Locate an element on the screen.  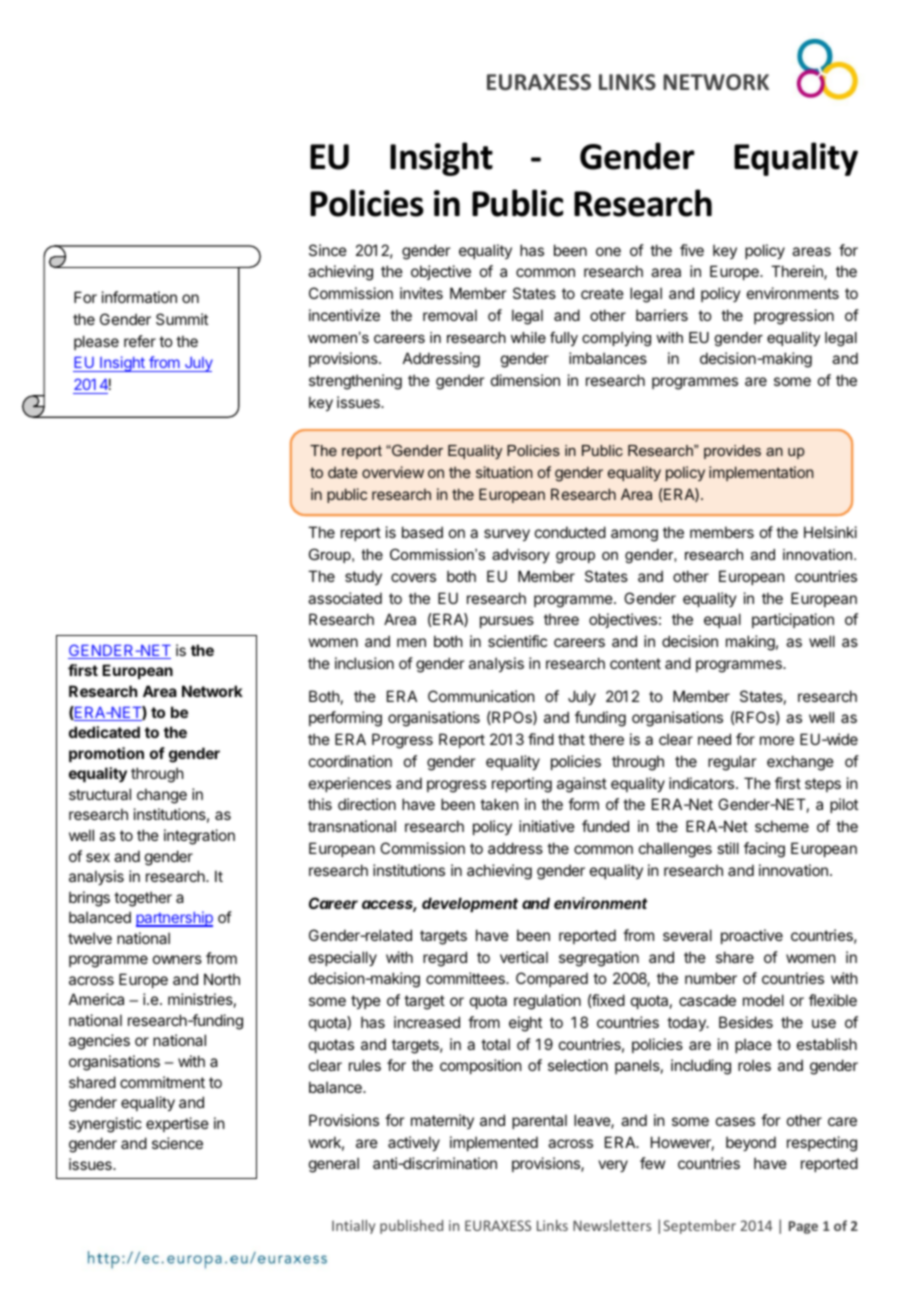
Page is located at coordinates (803, 1227).
